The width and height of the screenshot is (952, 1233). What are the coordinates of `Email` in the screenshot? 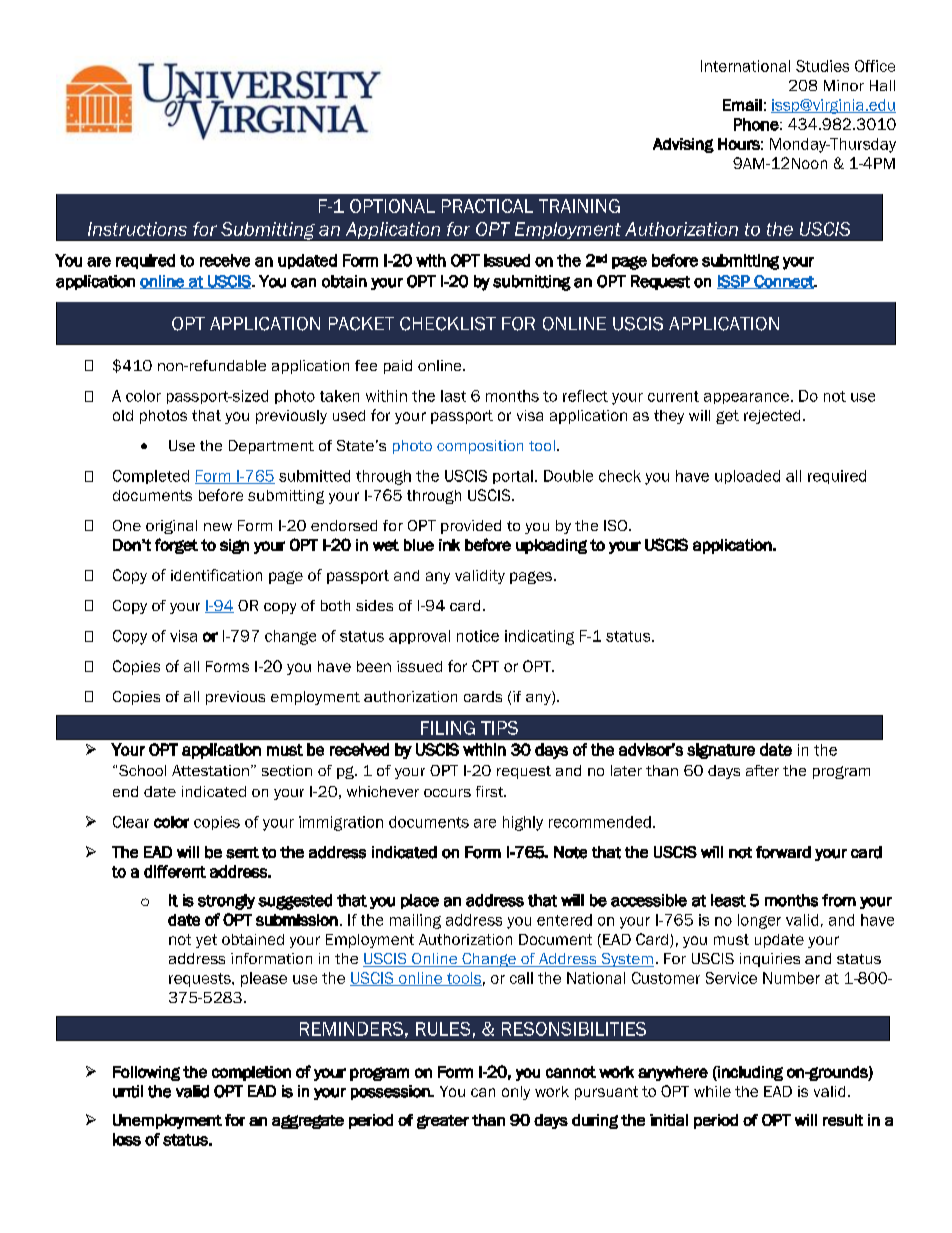 It's located at (742, 105).
